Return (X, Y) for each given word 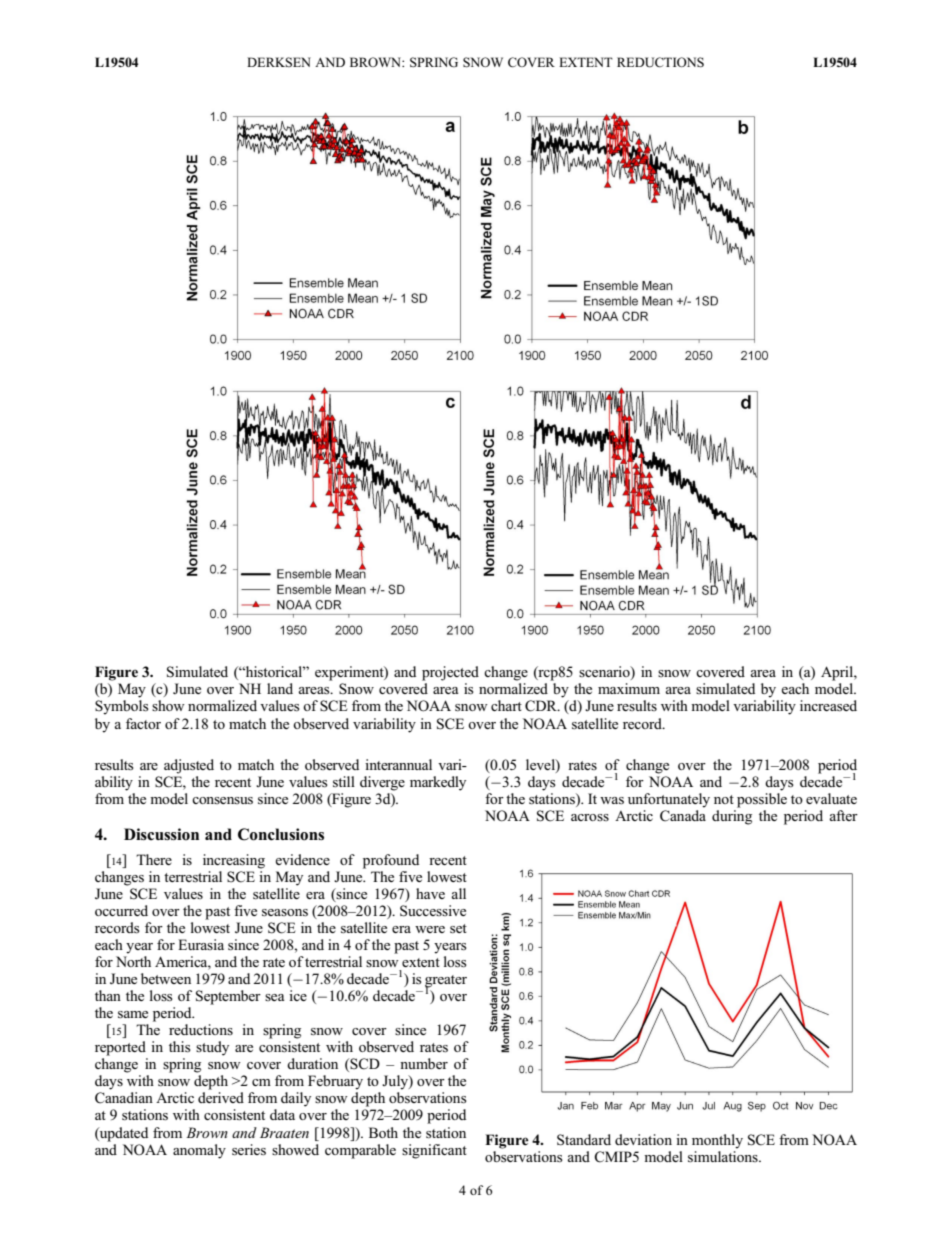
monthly (717, 1141)
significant (434, 1151)
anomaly (199, 1151)
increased (828, 706)
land (280, 688)
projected (450, 673)
